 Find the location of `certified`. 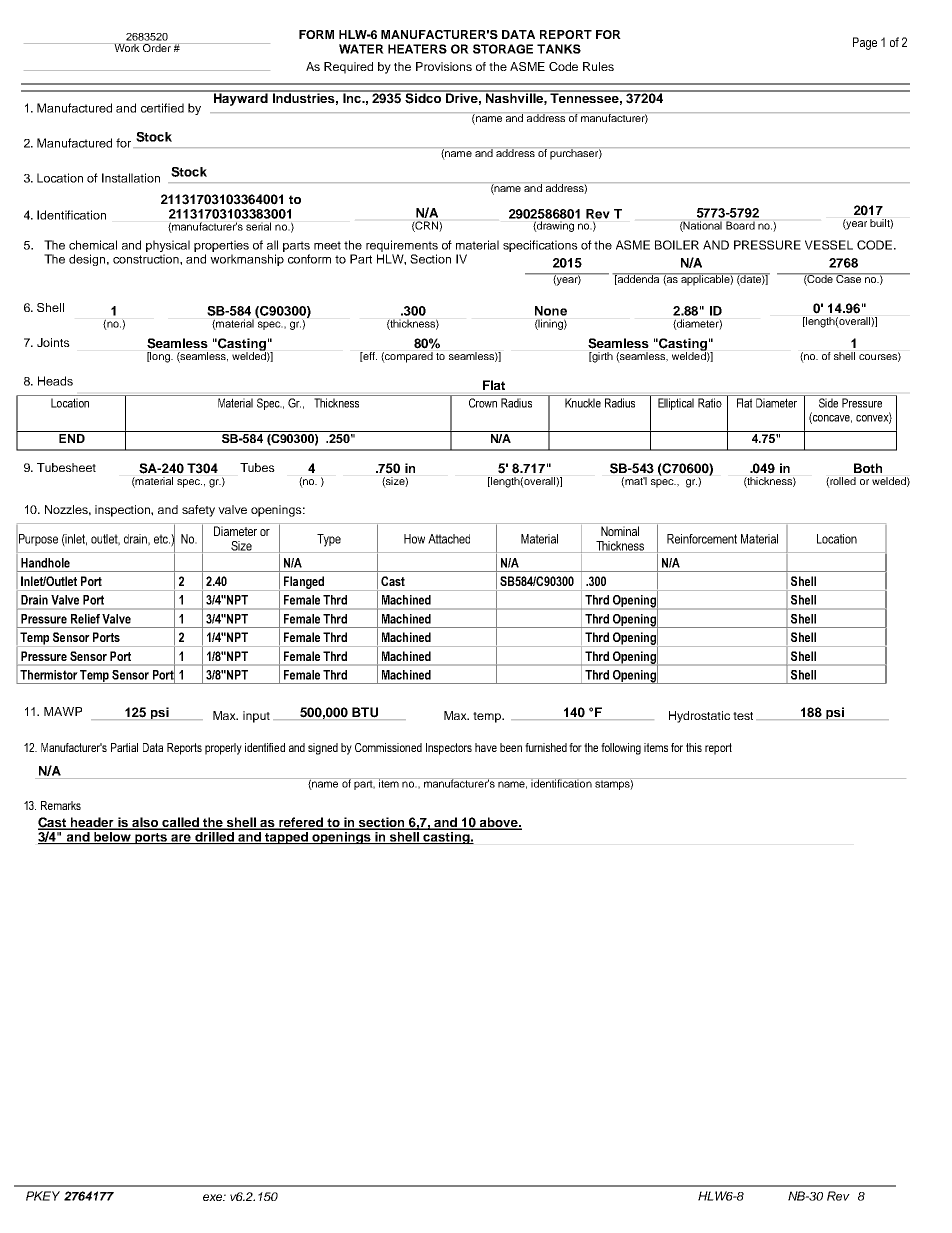

certified is located at coordinates (162, 108).
